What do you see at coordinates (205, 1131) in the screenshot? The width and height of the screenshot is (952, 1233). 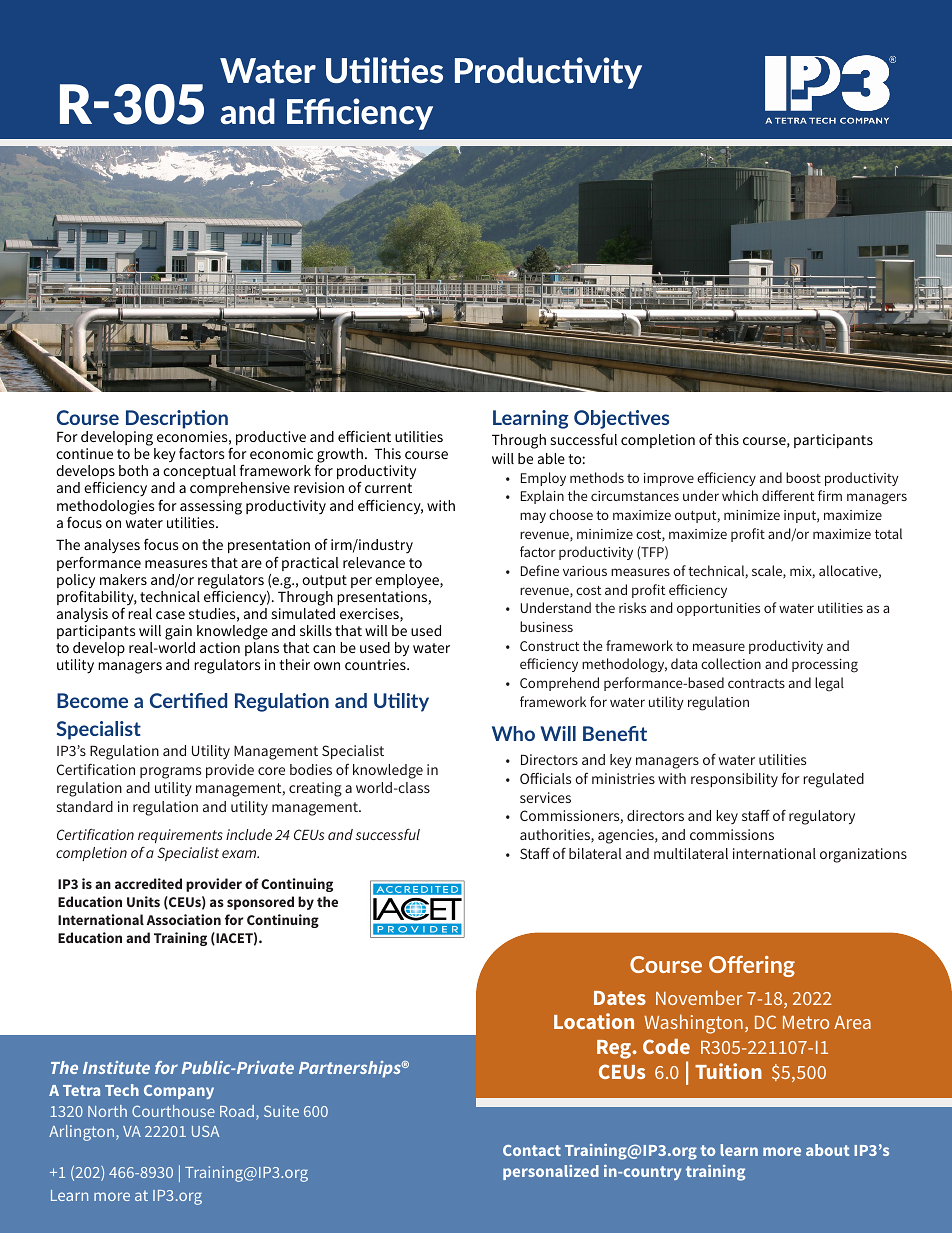 I see `USA` at bounding box center [205, 1131].
